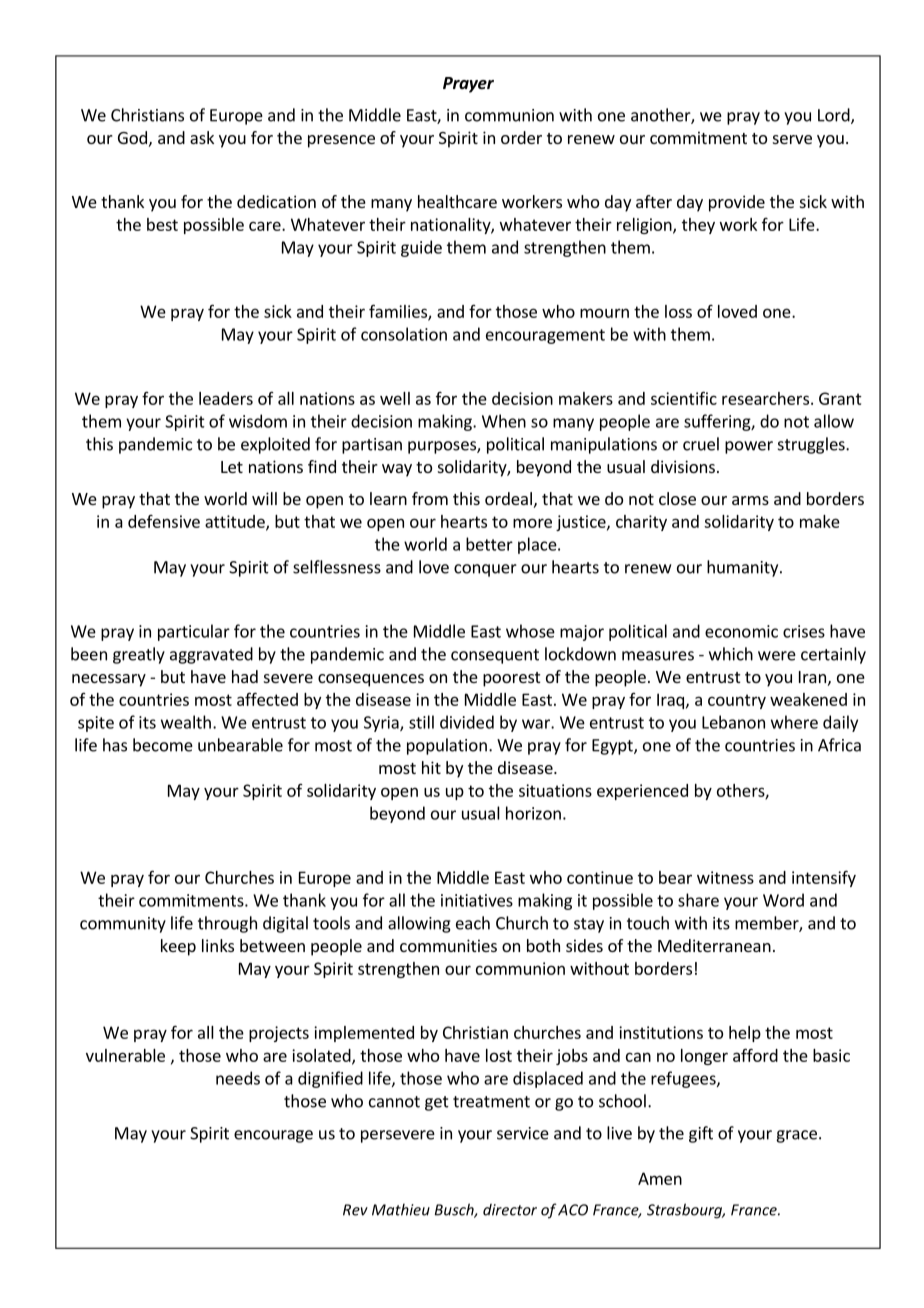 The image size is (924, 1308). Describe the element at coordinates (750, 500) in the screenshot. I see `arms` at that location.
